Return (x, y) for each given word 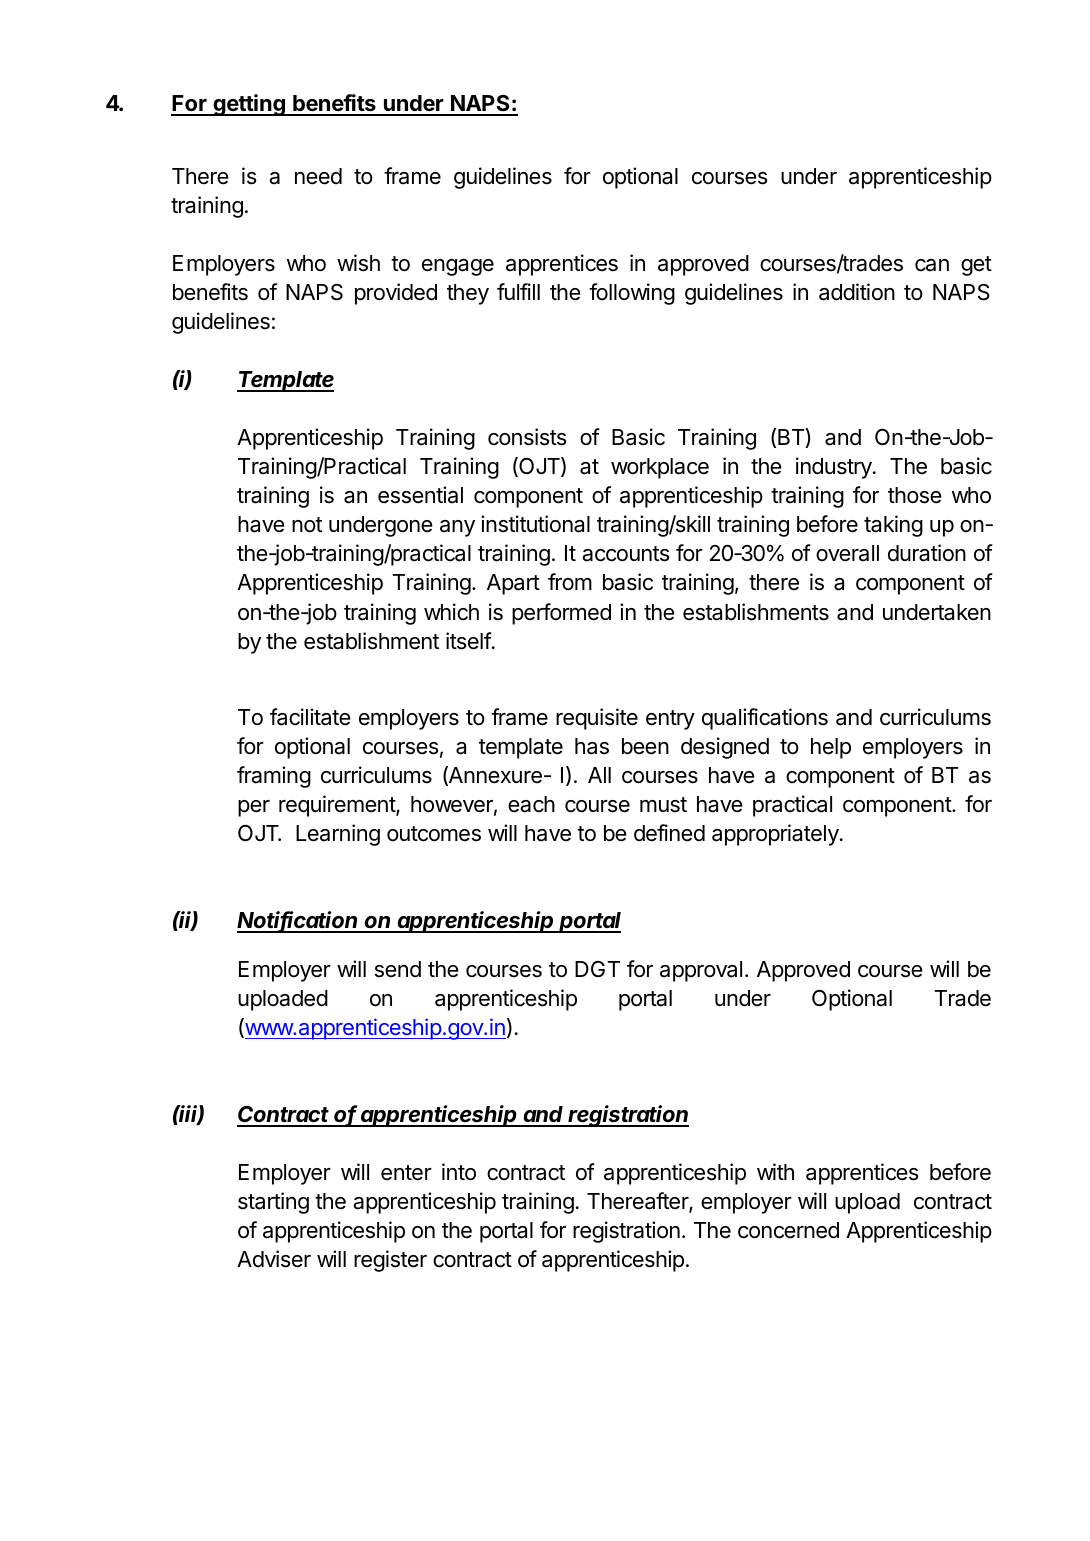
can (932, 265)
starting (273, 1203)
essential (420, 495)
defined (669, 833)
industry (835, 468)
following (632, 294)
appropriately (775, 835)
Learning (338, 835)
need (318, 176)
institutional (535, 524)
